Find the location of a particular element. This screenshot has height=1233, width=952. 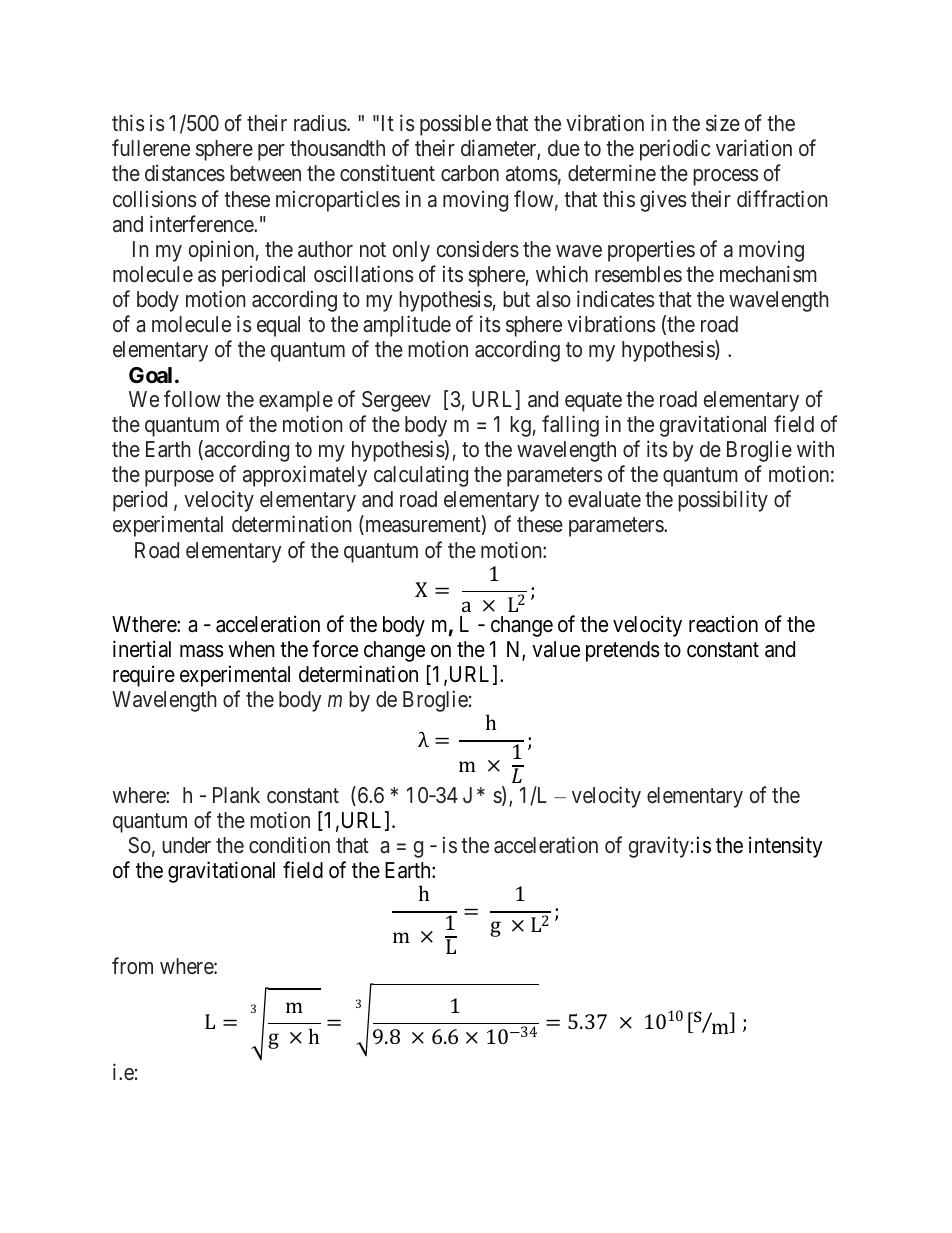

condition is located at coordinates (289, 844).
